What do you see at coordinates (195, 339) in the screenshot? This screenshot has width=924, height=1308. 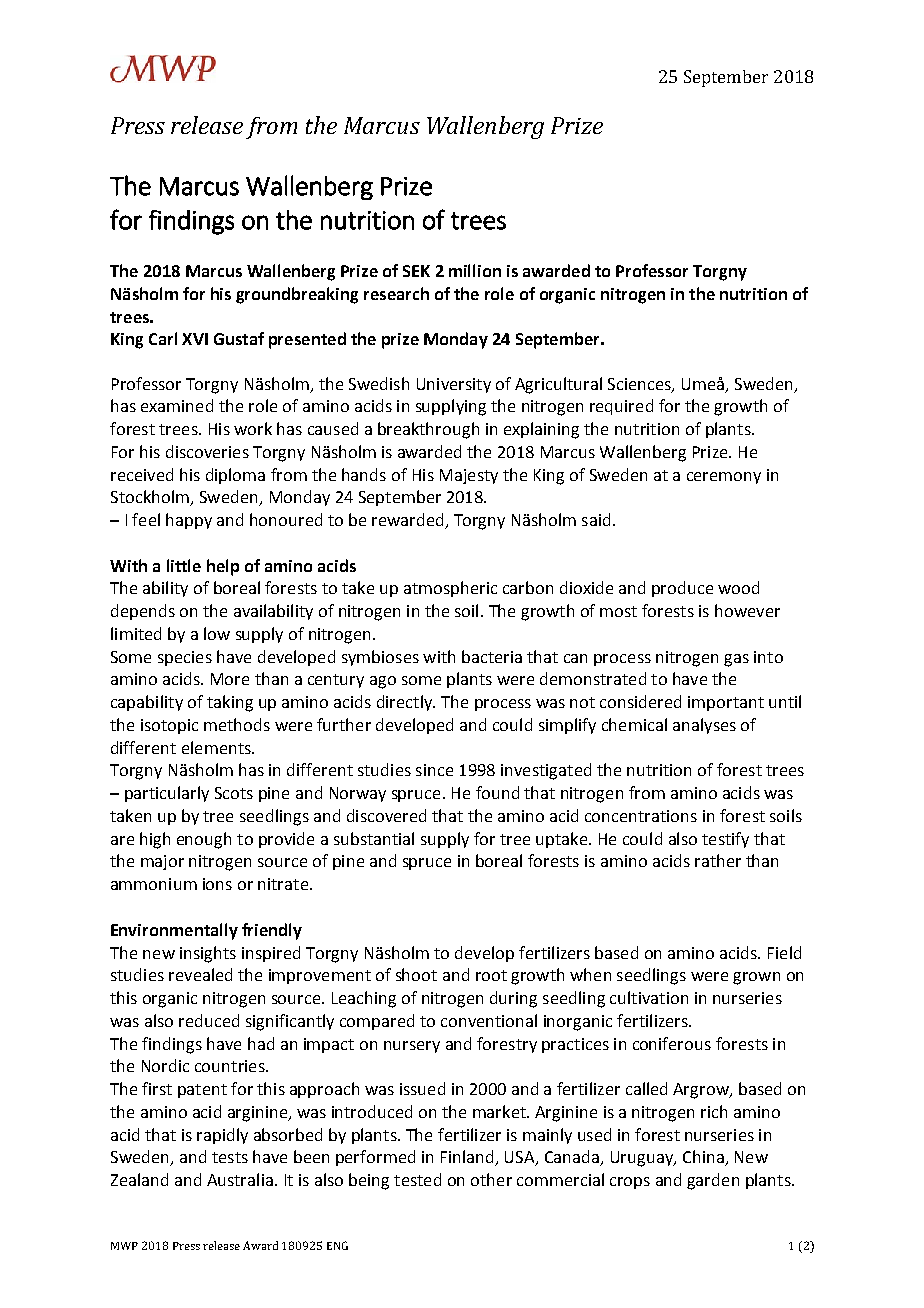 I see `XVI` at bounding box center [195, 339].
